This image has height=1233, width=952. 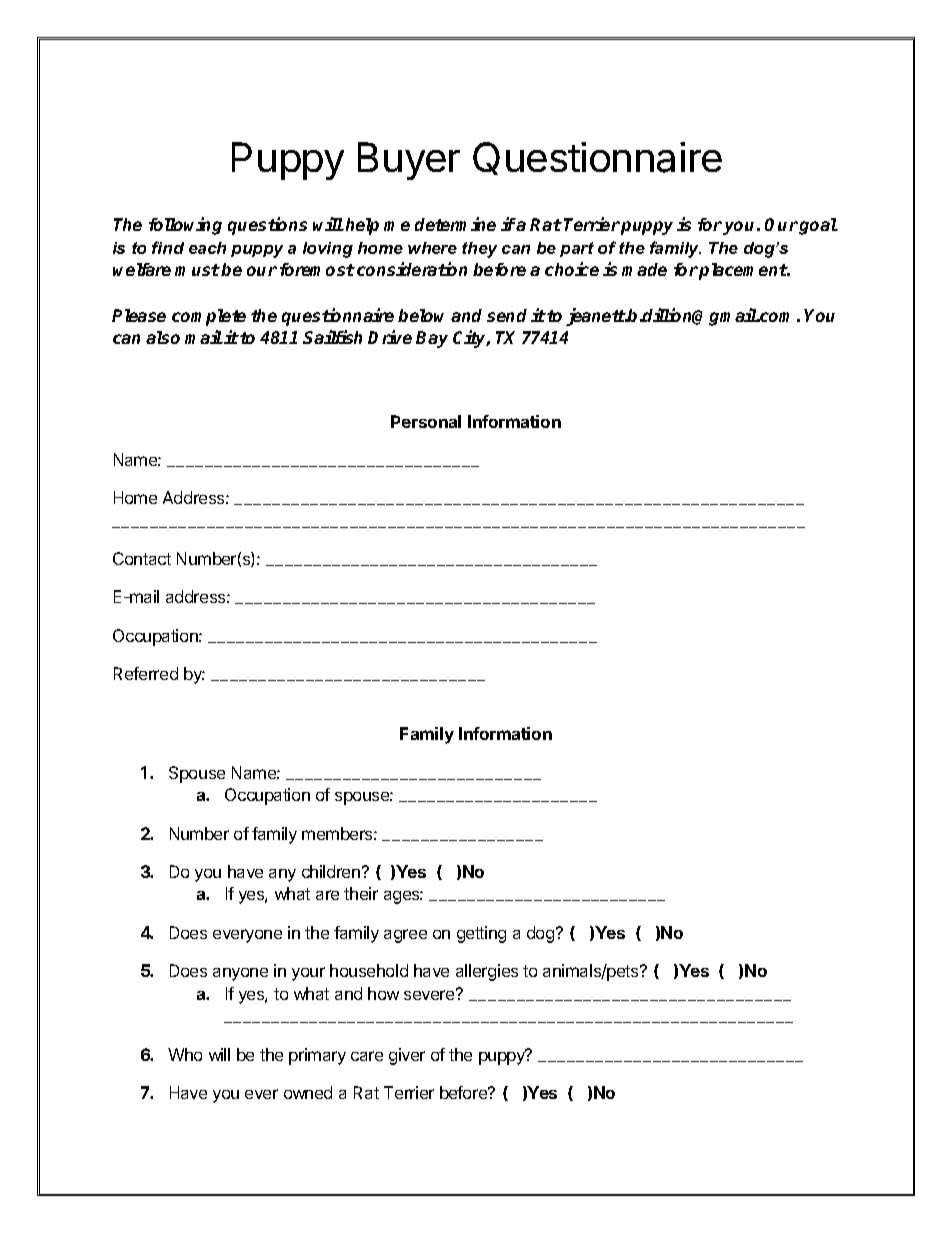 What do you see at coordinates (455, 224) in the image?
I see `determine` at bounding box center [455, 224].
